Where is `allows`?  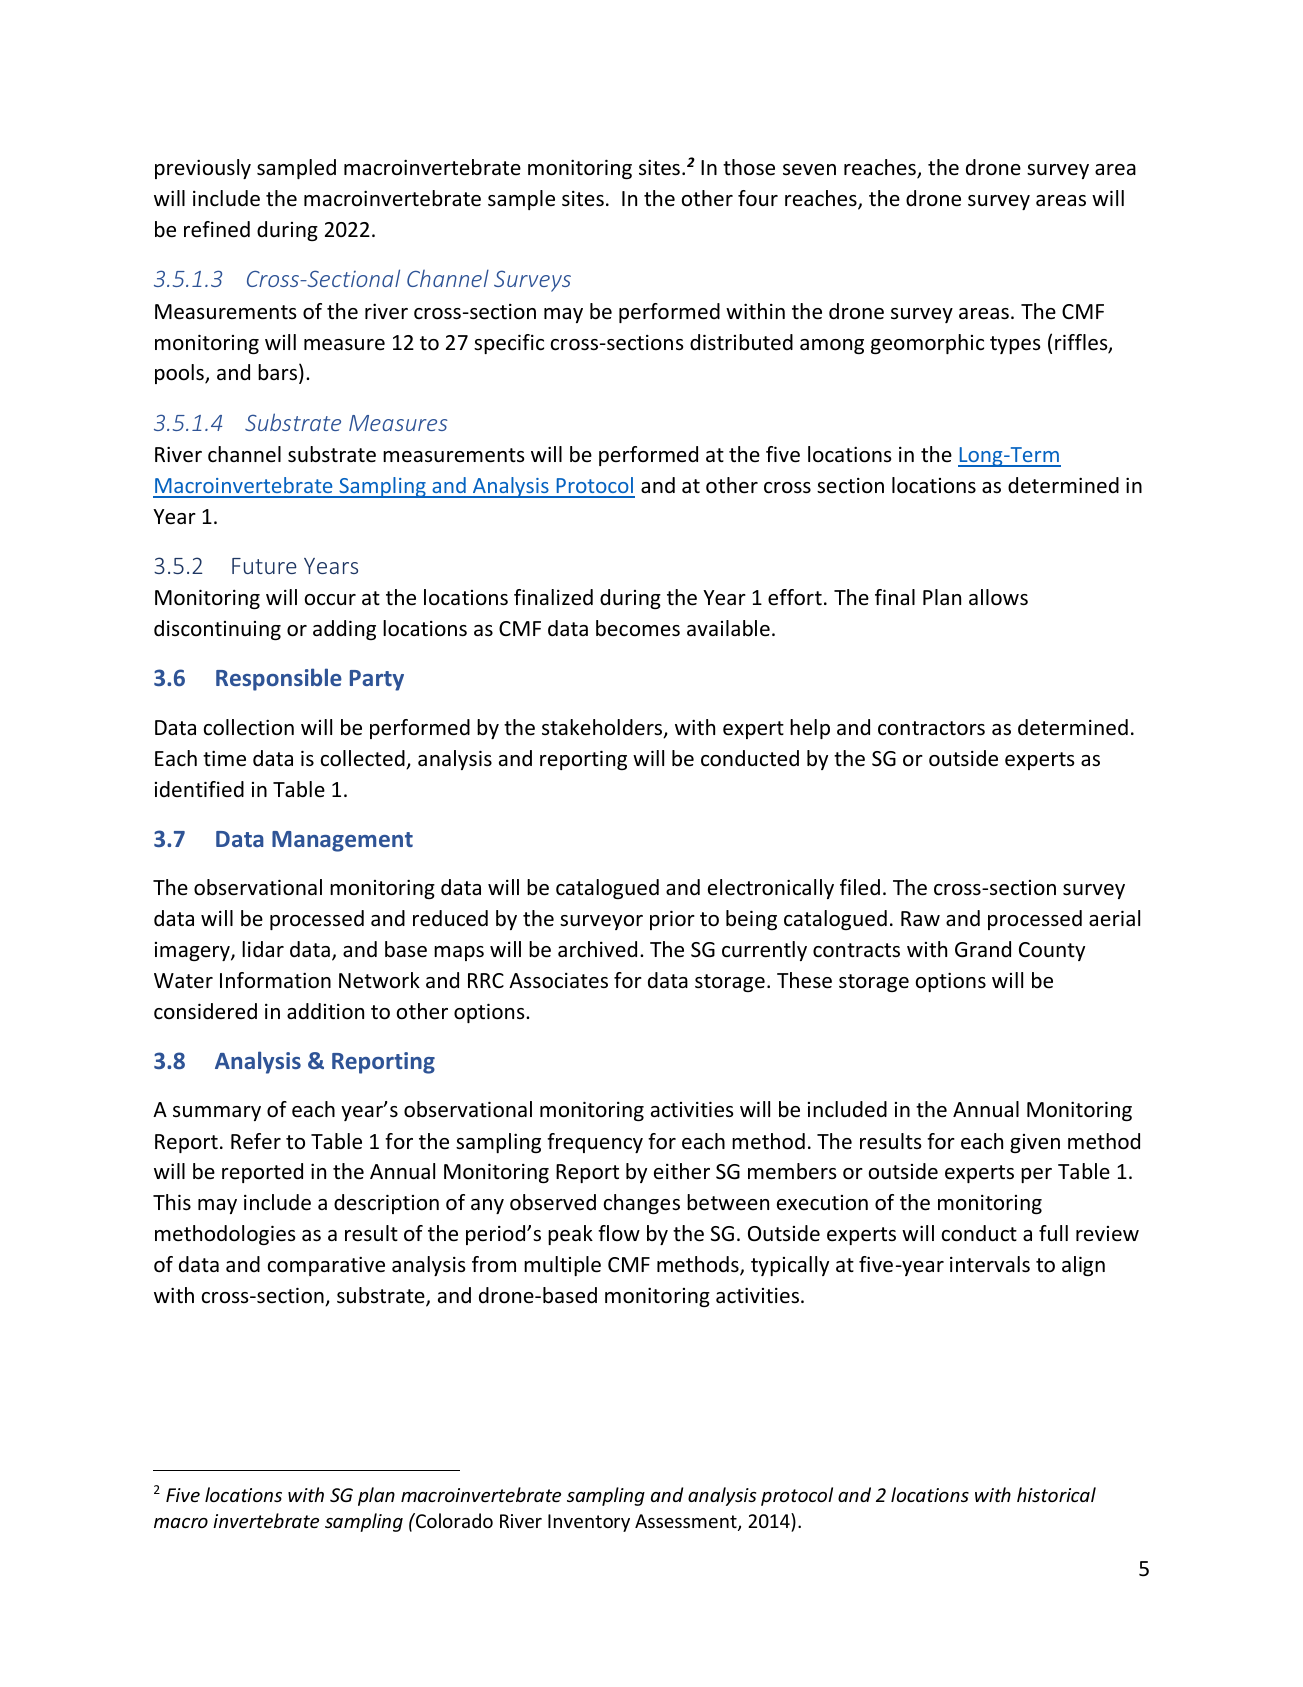 allows is located at coordinates (998, 597).
